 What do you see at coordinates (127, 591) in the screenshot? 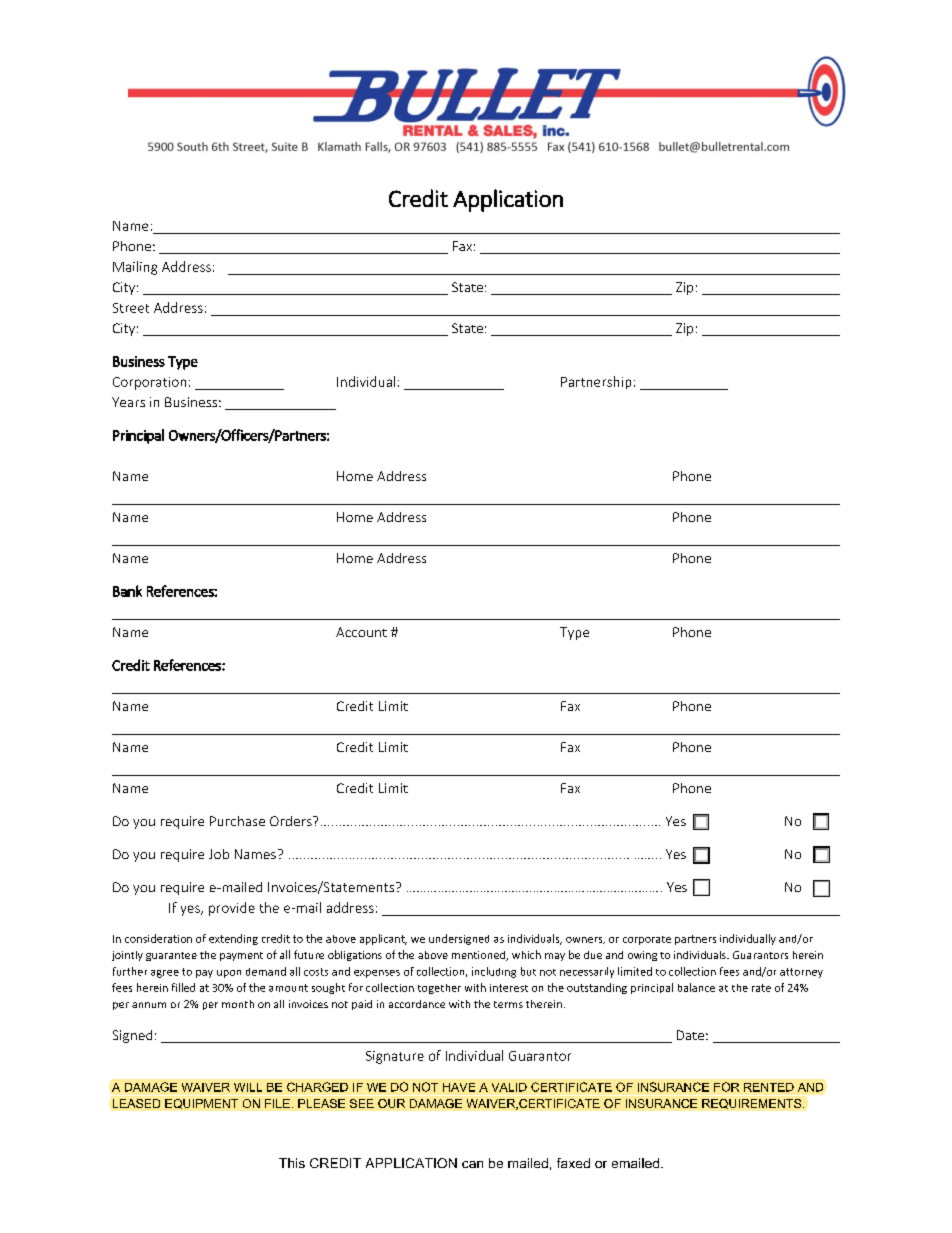
I see `Bank` at bounding box center [127, 591].
